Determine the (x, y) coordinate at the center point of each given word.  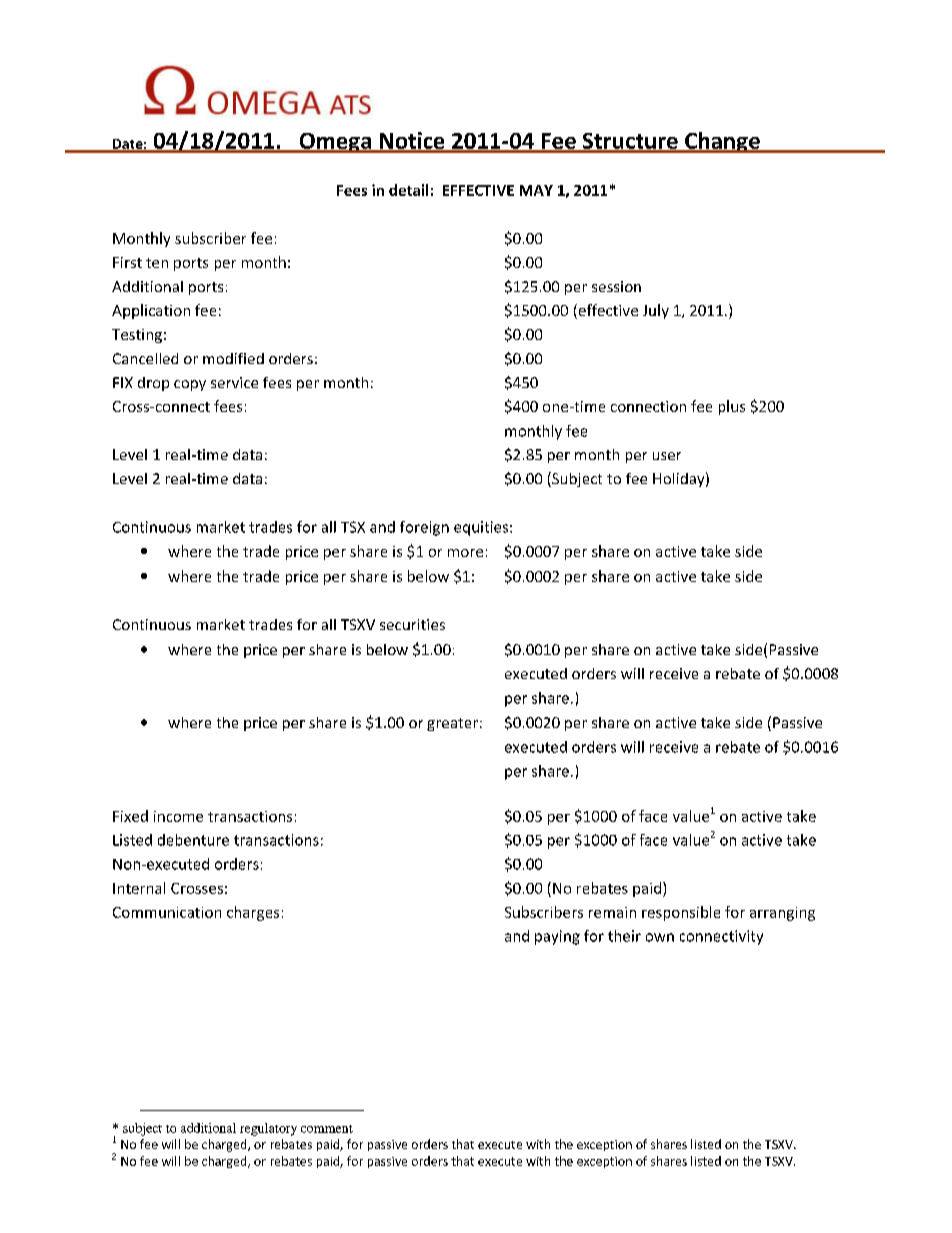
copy (190, 385)
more (465, 553)
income (178, 816)
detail (408, 190)
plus (732, 407)
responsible (681, 913)
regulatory (268, 1129)
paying (557, 937)
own (660, 937)
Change (722, 142)
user (667, 456)
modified (233, 358)
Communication (167, 912)
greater (452, 724)
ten (157, 263)
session (616, 286)
